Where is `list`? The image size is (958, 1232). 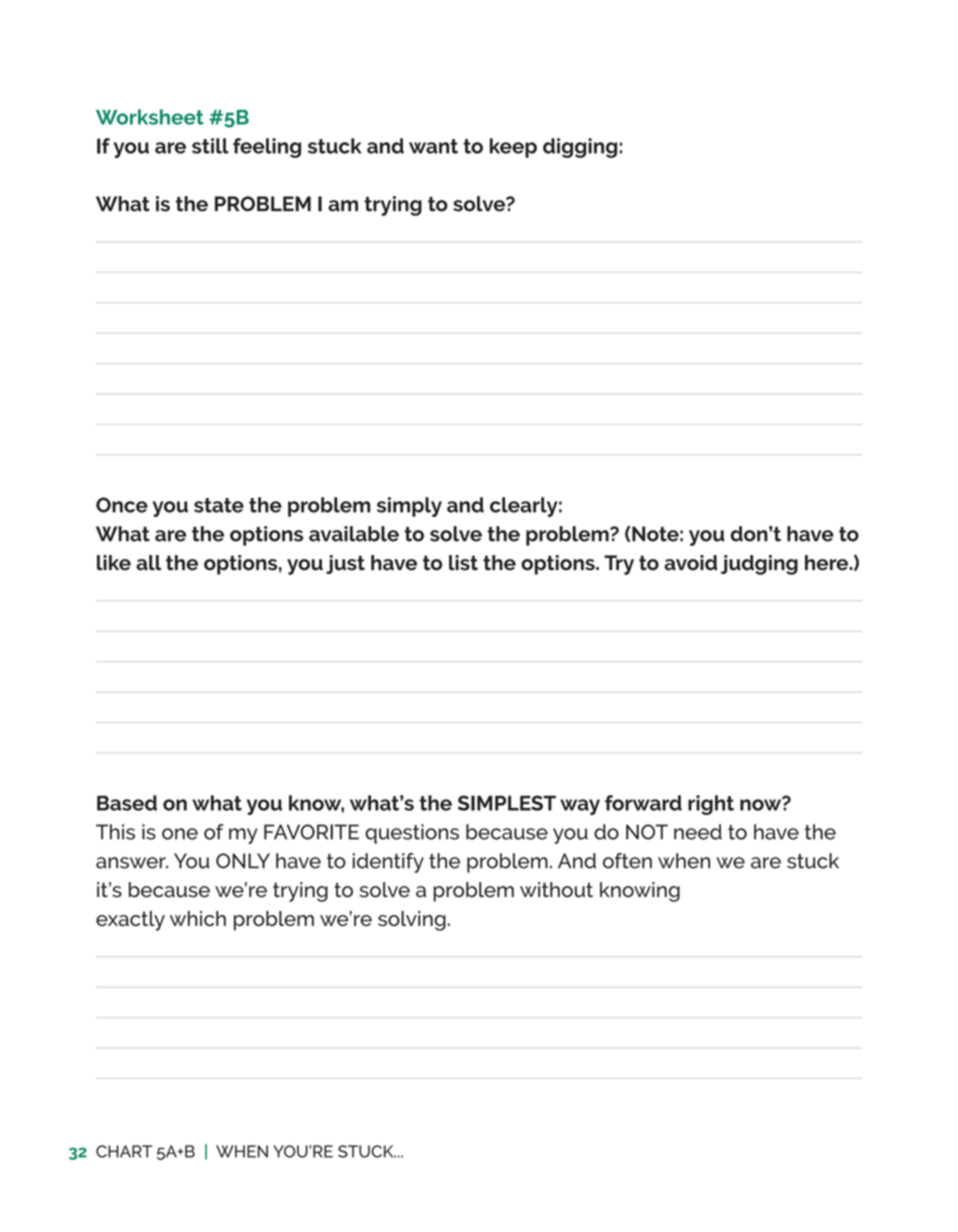
list is located at coordinates (463, 563).
